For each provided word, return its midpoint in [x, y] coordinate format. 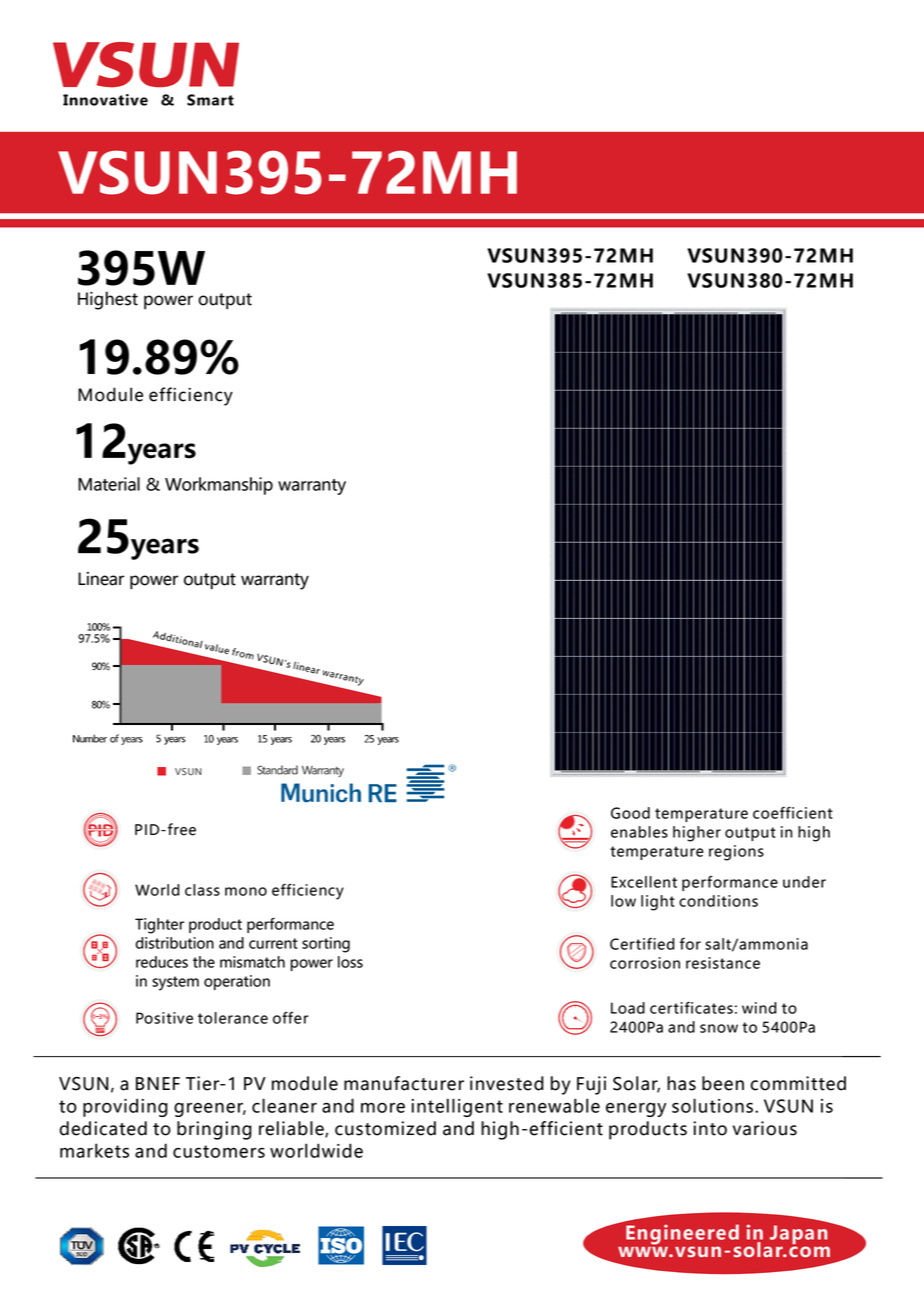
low [623, 901]
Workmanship [219, 486]
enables [639, 832]
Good [630, 813]
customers [219, 1151]
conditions [718, 901]
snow [719, 1028]
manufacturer [404, 1083]
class [202, 890]
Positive [164, 1018]
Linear [101, 579]
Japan [799, 1234]
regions [736, 853]
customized [385, 1128]
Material [109, 484]
